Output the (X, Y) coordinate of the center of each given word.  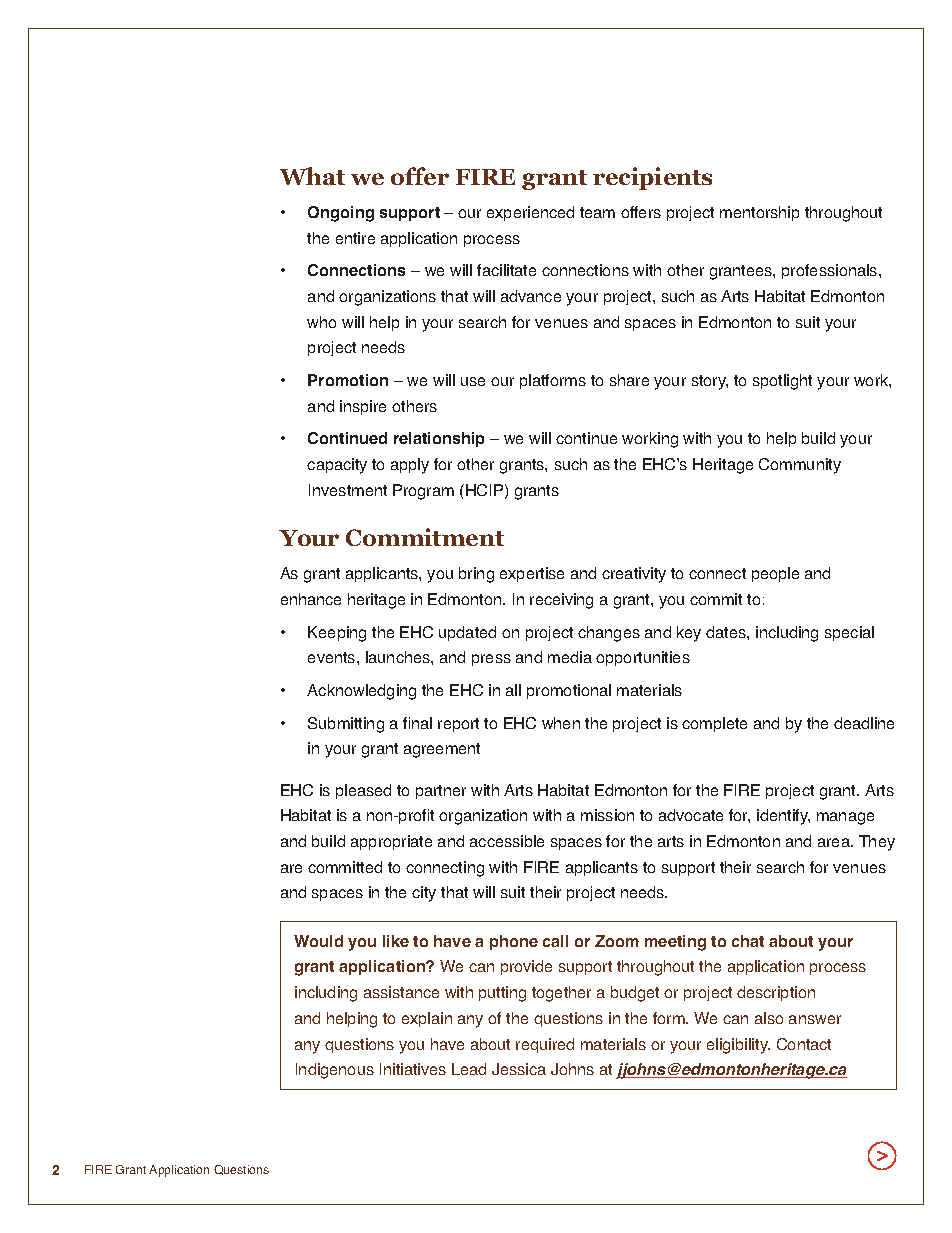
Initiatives (413, 1069)
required (545, 1045)
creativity (634, 575)
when (561, 723)
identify (783, 817)
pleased (363, 791)
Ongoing (341, 214)
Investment (348, 490)
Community (800, 466)
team (597, 212)
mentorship (759, 213)
